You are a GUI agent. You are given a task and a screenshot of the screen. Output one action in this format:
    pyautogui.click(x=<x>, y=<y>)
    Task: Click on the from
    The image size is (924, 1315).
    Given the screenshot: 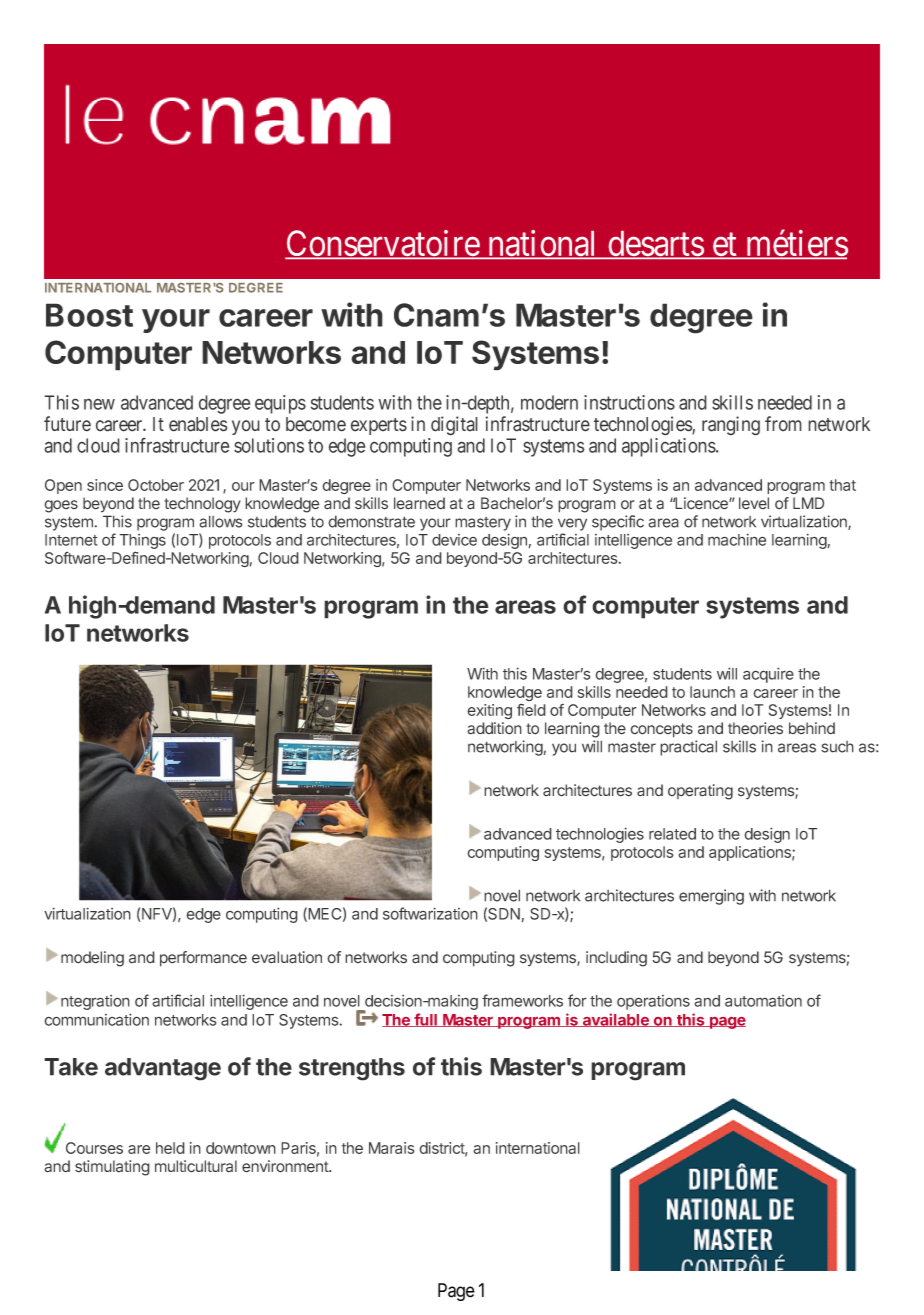 What is the action you would take?
    pyautogui.click(x=783, y=424)
